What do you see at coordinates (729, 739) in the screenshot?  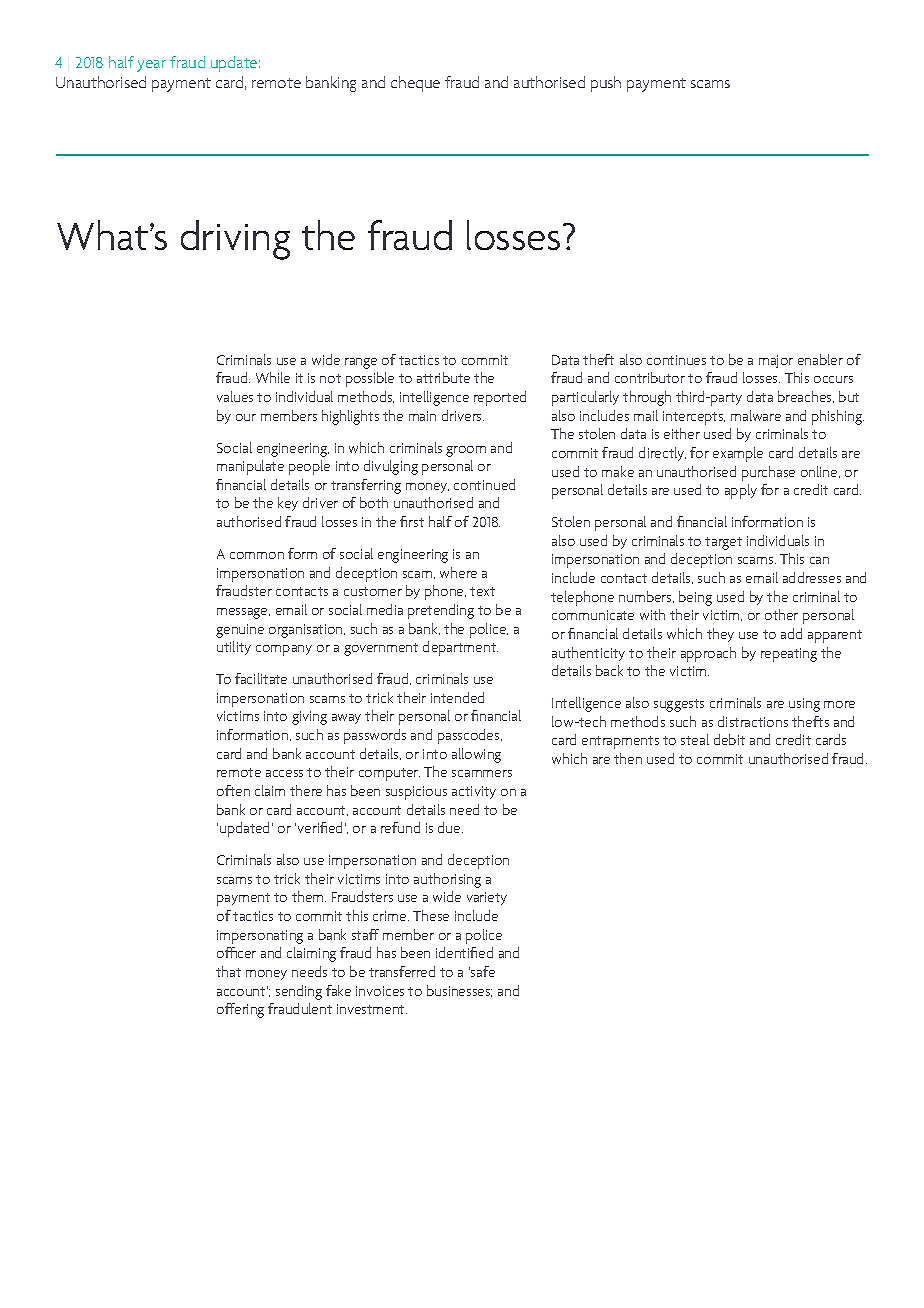 I see `debit` at bounding box center [729, 739].
